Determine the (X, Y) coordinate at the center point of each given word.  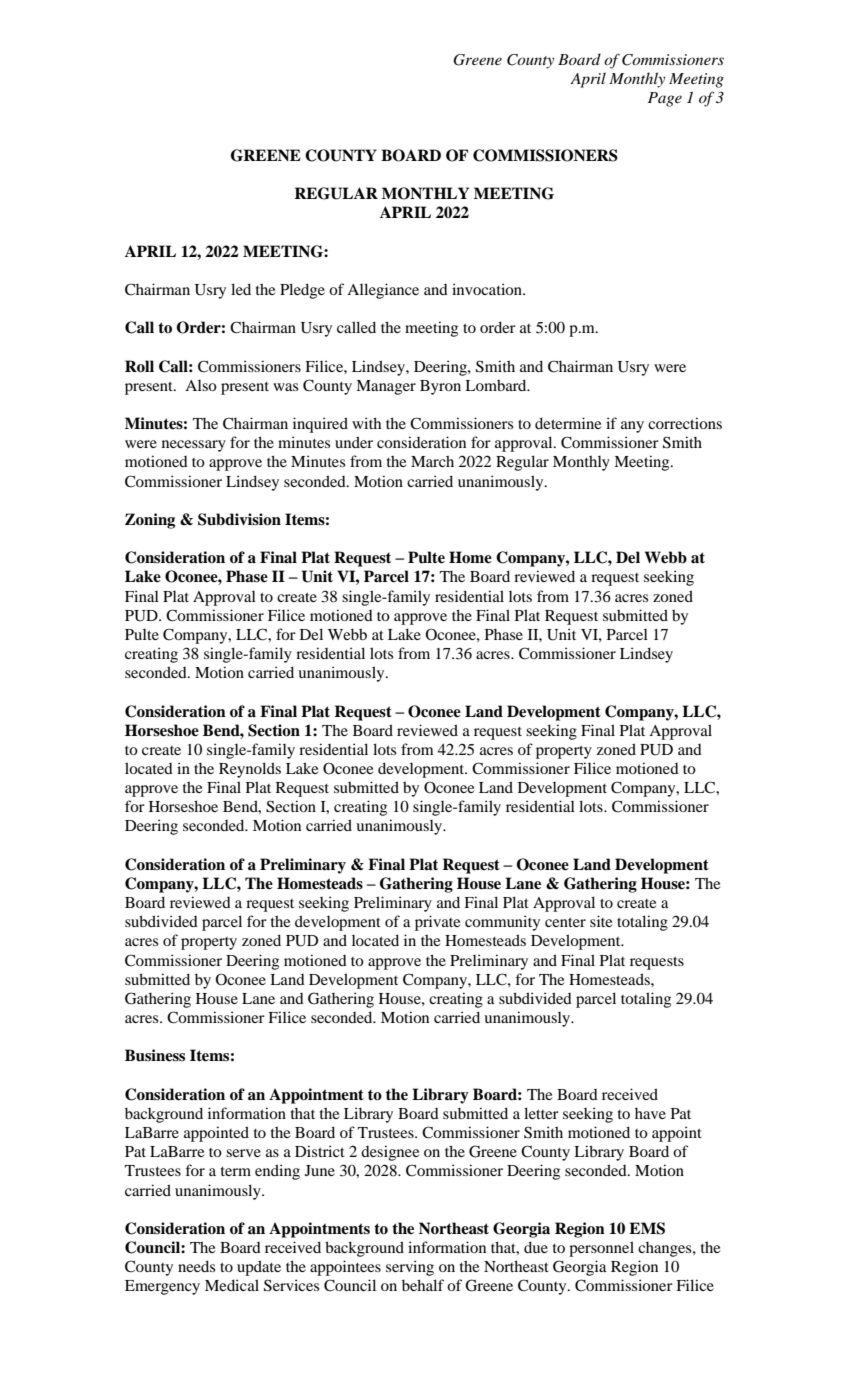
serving (410, 1268)
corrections (685, 423)
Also (201, 385)
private (437, 923)
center (565, 922)
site (601, 921)
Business (155, 1055)
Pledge (302, 291)
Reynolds (250, 770)
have (650, 1113)
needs (196, 1266)
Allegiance (383, 291)
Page (665, 99)
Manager (386, 387)
